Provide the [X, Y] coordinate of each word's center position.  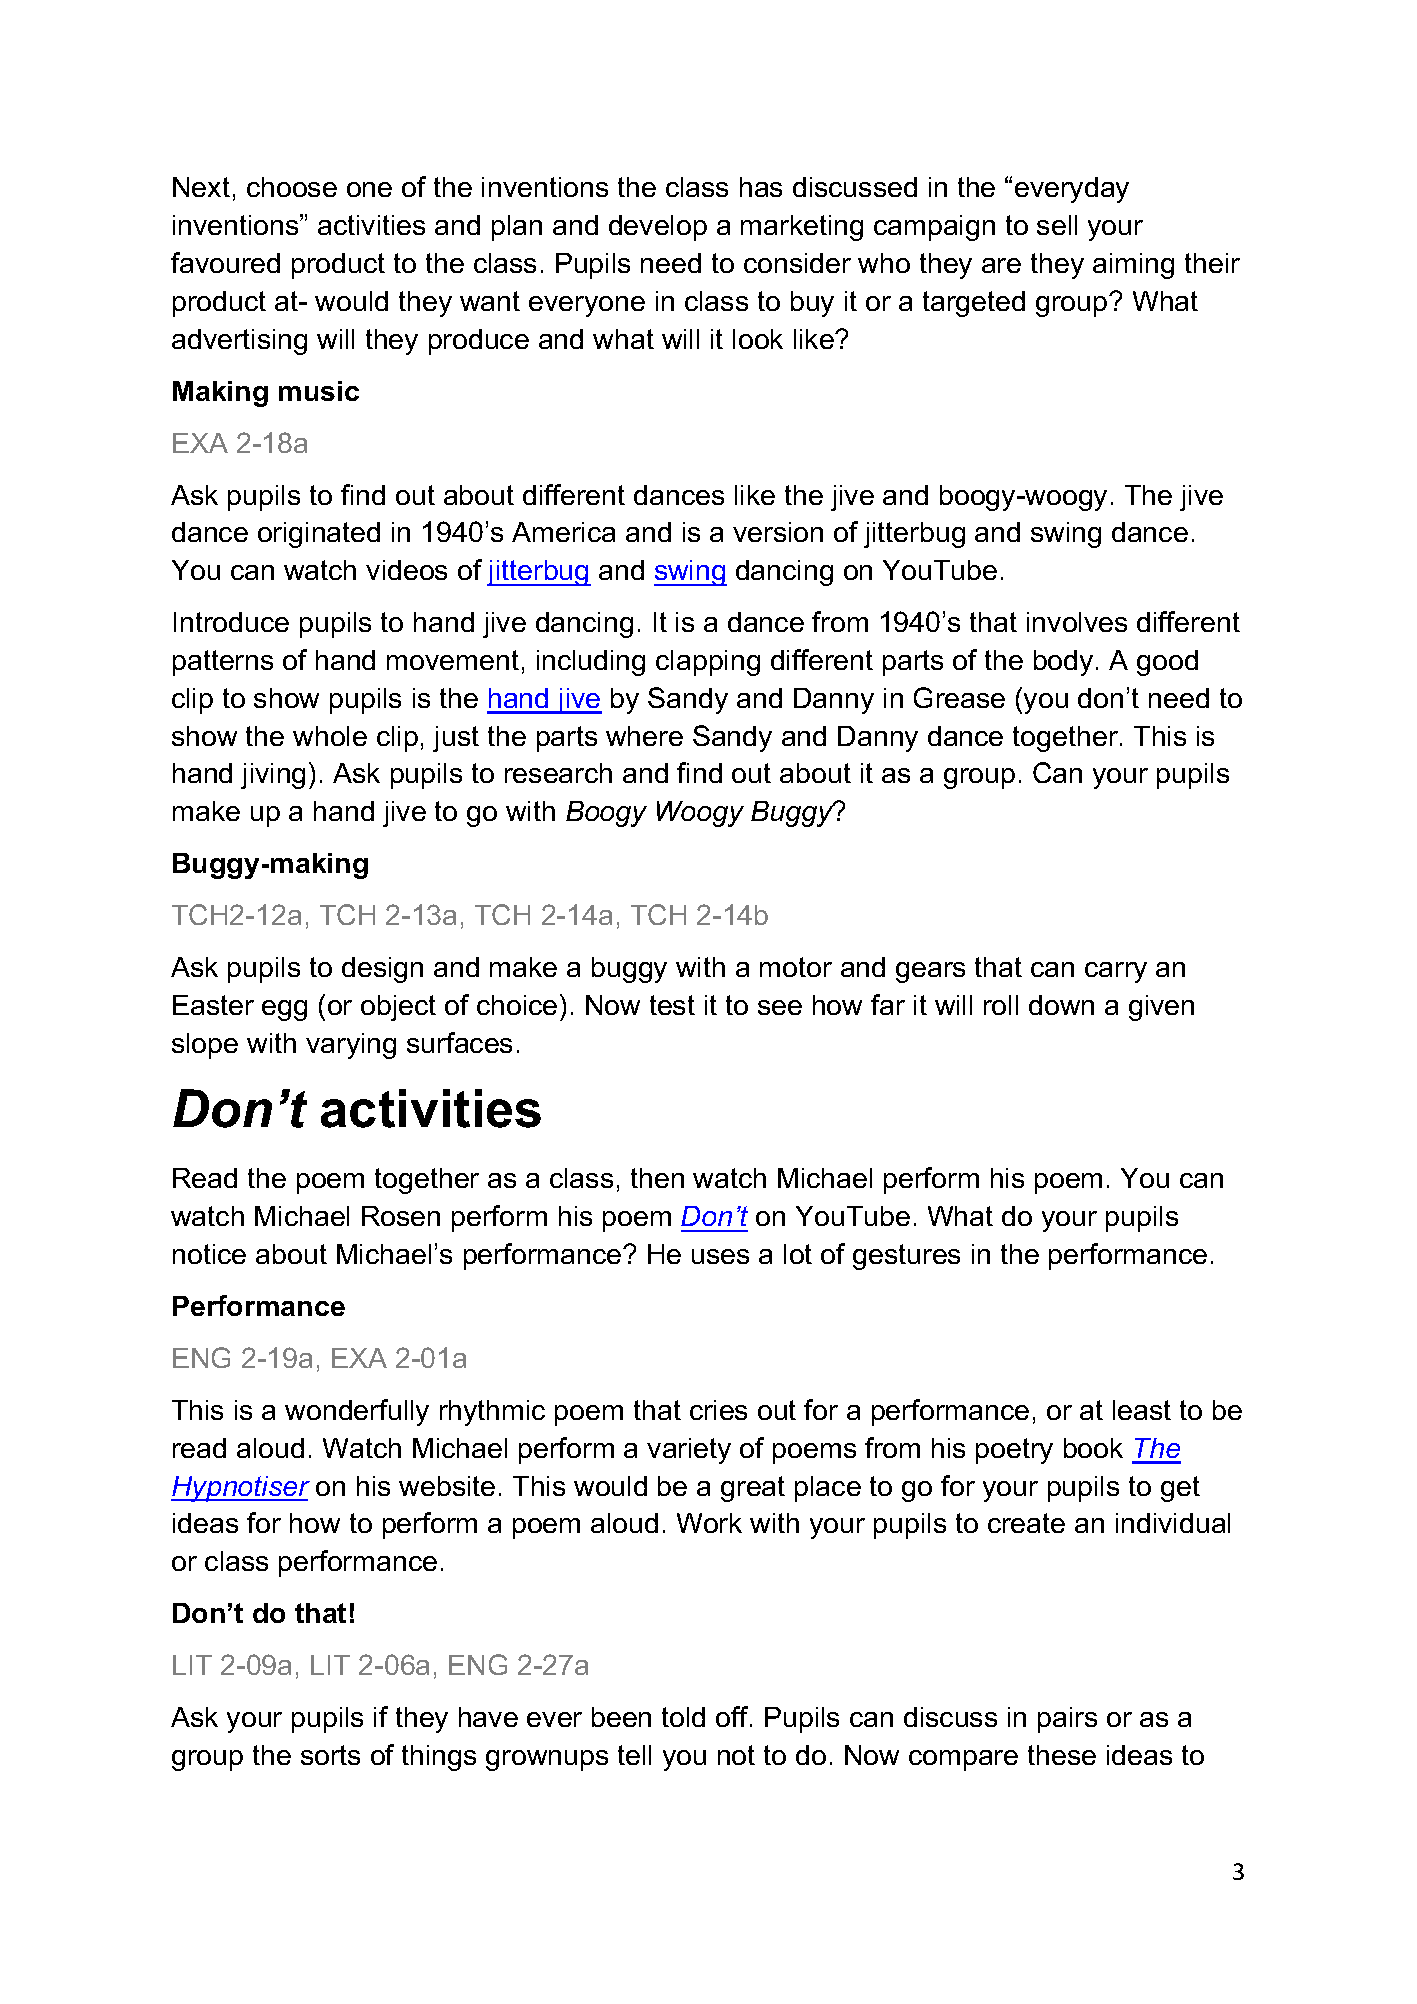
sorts [330, 1755]
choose [292, 187]
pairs [1067, 1720]
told [683, 1717]
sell [1057, 225]
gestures [906, 1257]
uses [720, 1256]
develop [658, 228]
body [1063, 663]
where [644, 736]
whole [330, 736]
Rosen [401, 1216]
